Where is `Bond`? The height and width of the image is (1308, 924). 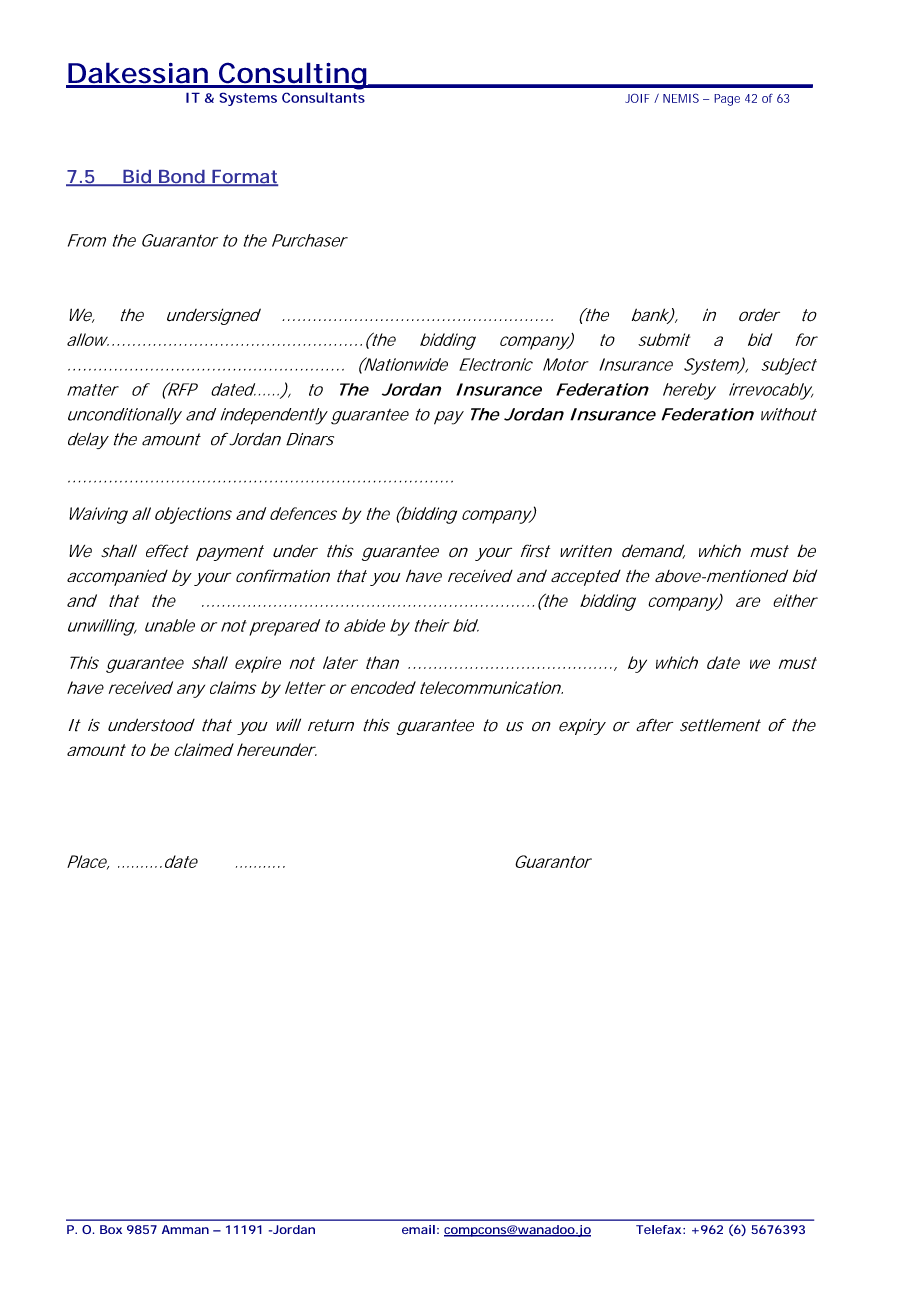 Bond is located at coordinates (181, 178).
